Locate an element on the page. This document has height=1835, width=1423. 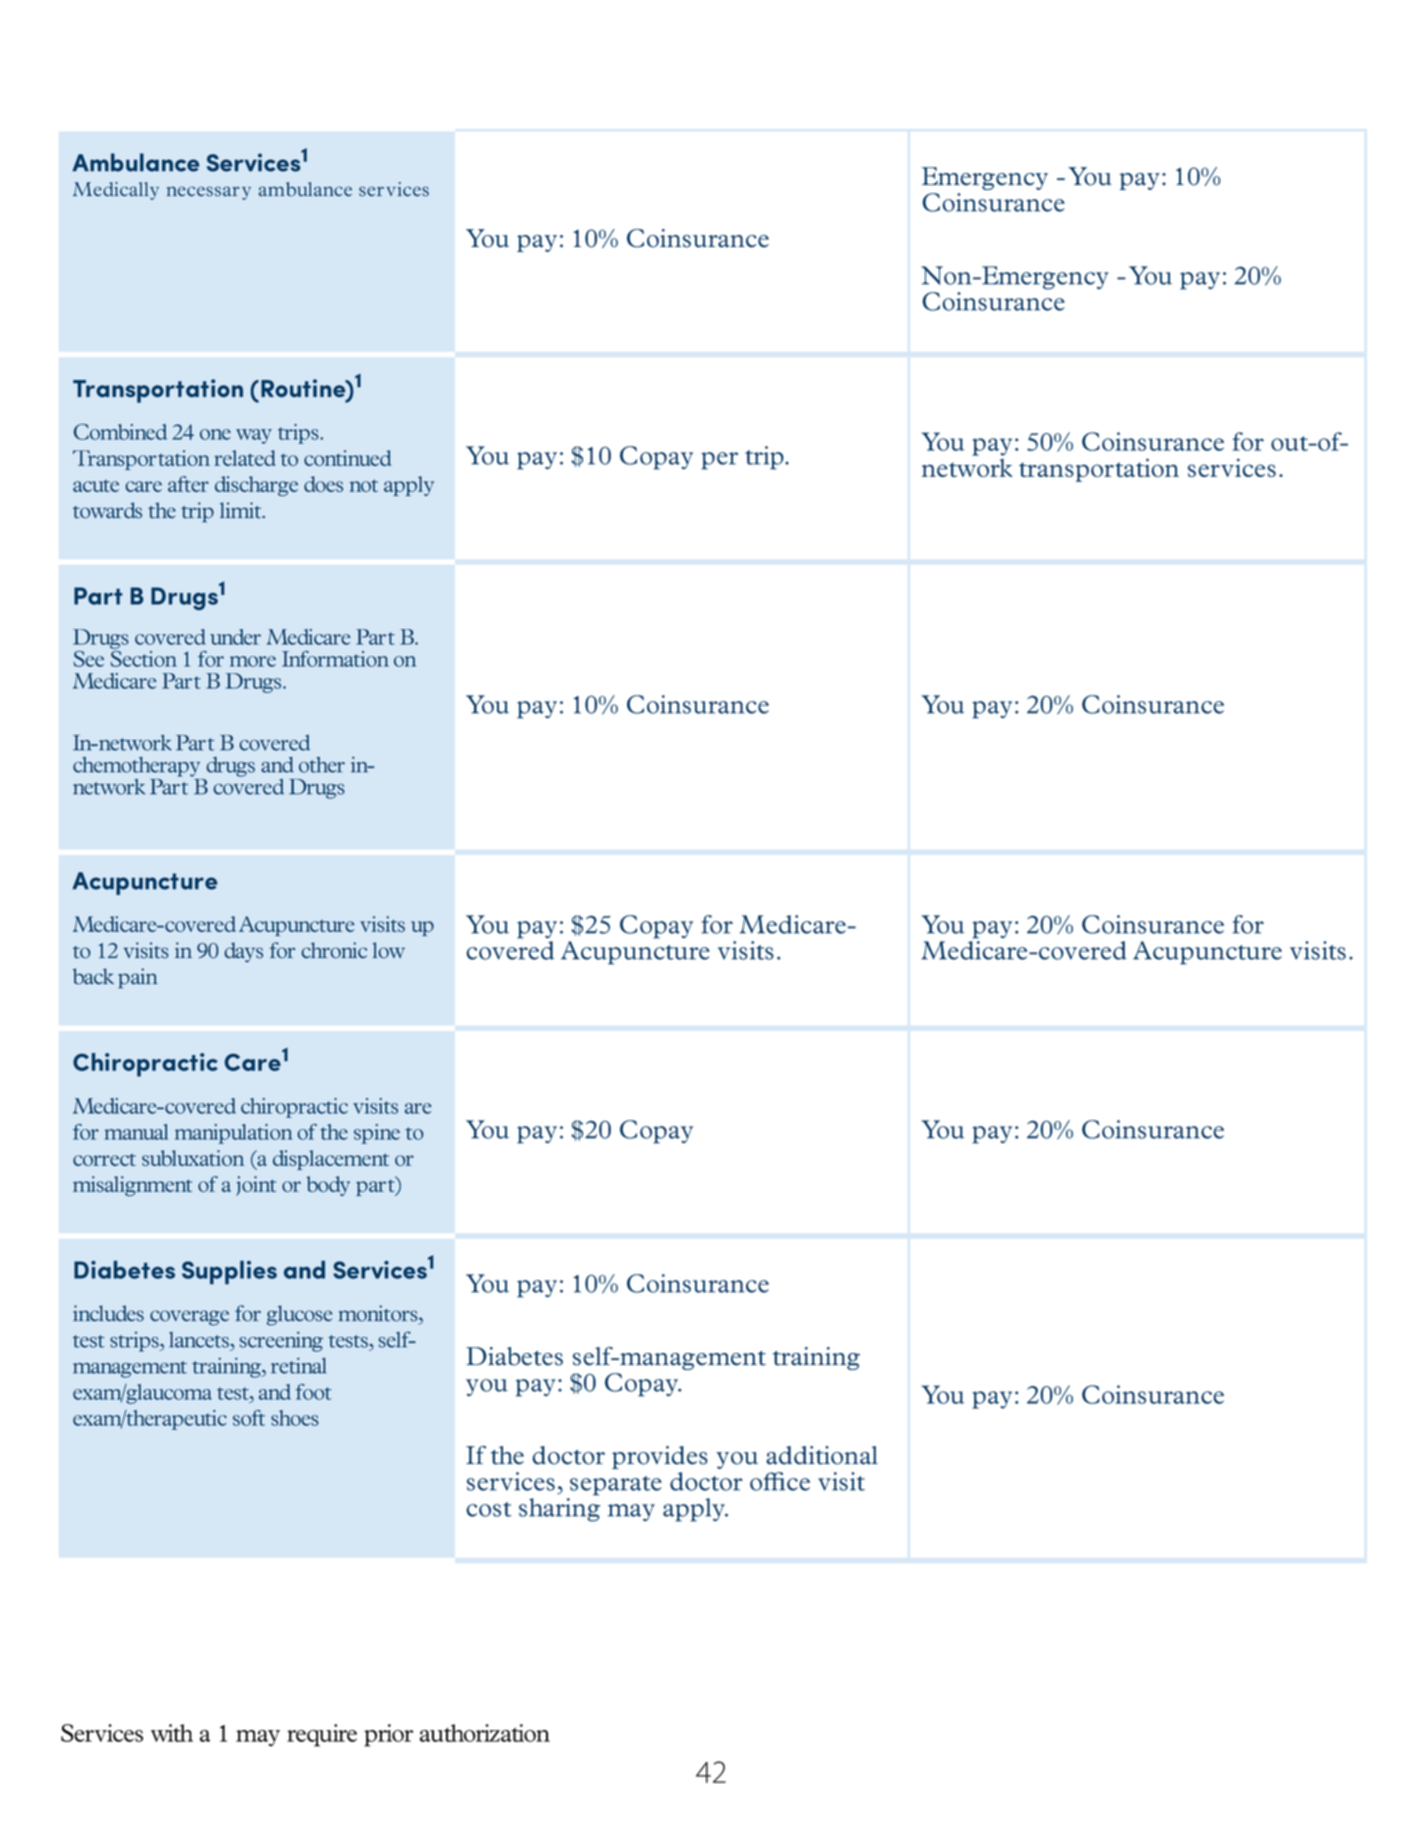
per is located at coordinates (719, 461).
